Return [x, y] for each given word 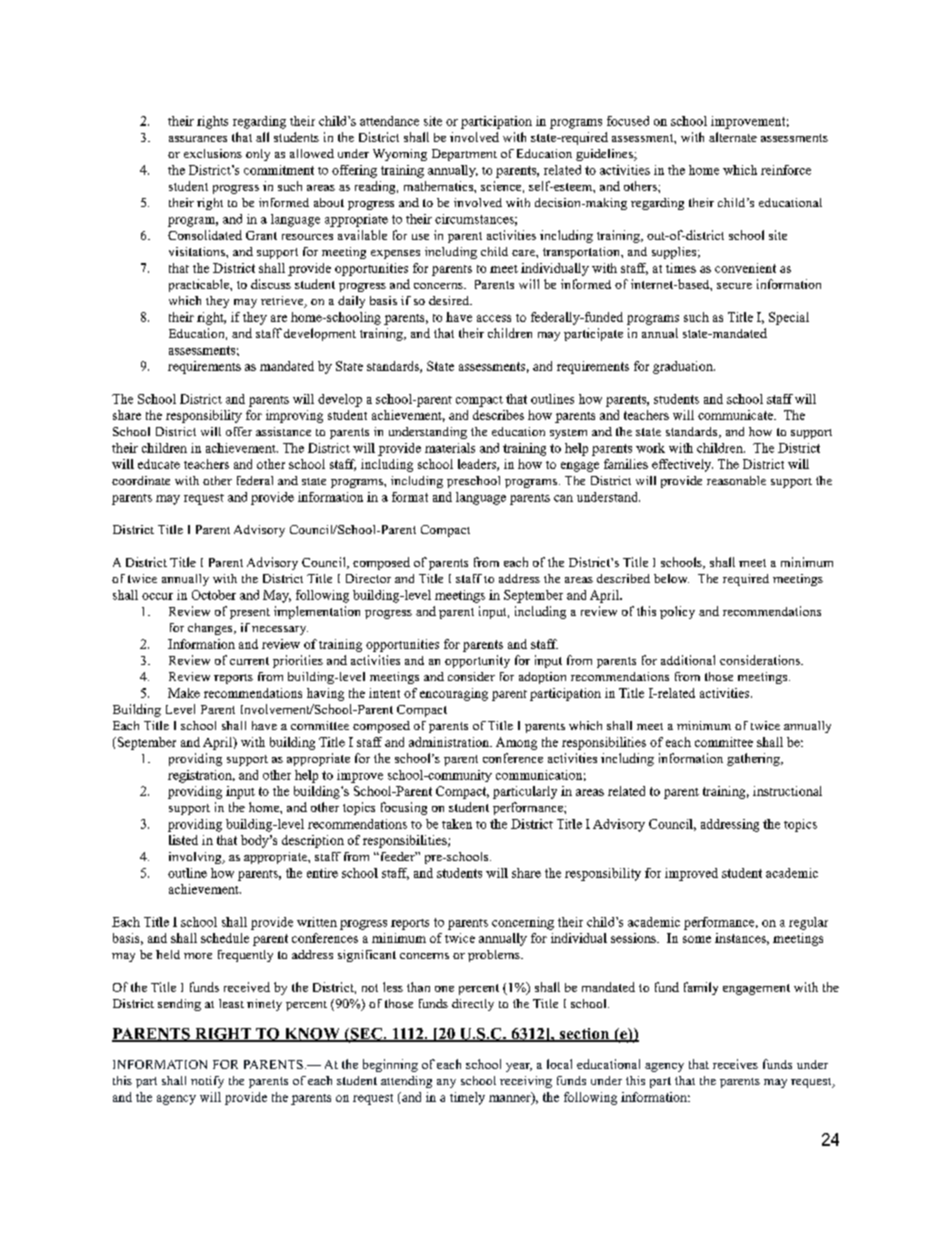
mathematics [439, 186]
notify [207, 1082]
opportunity [477, 661]
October [214, 595]
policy [677, 612]
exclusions [213, 153]
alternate [733, 137]
